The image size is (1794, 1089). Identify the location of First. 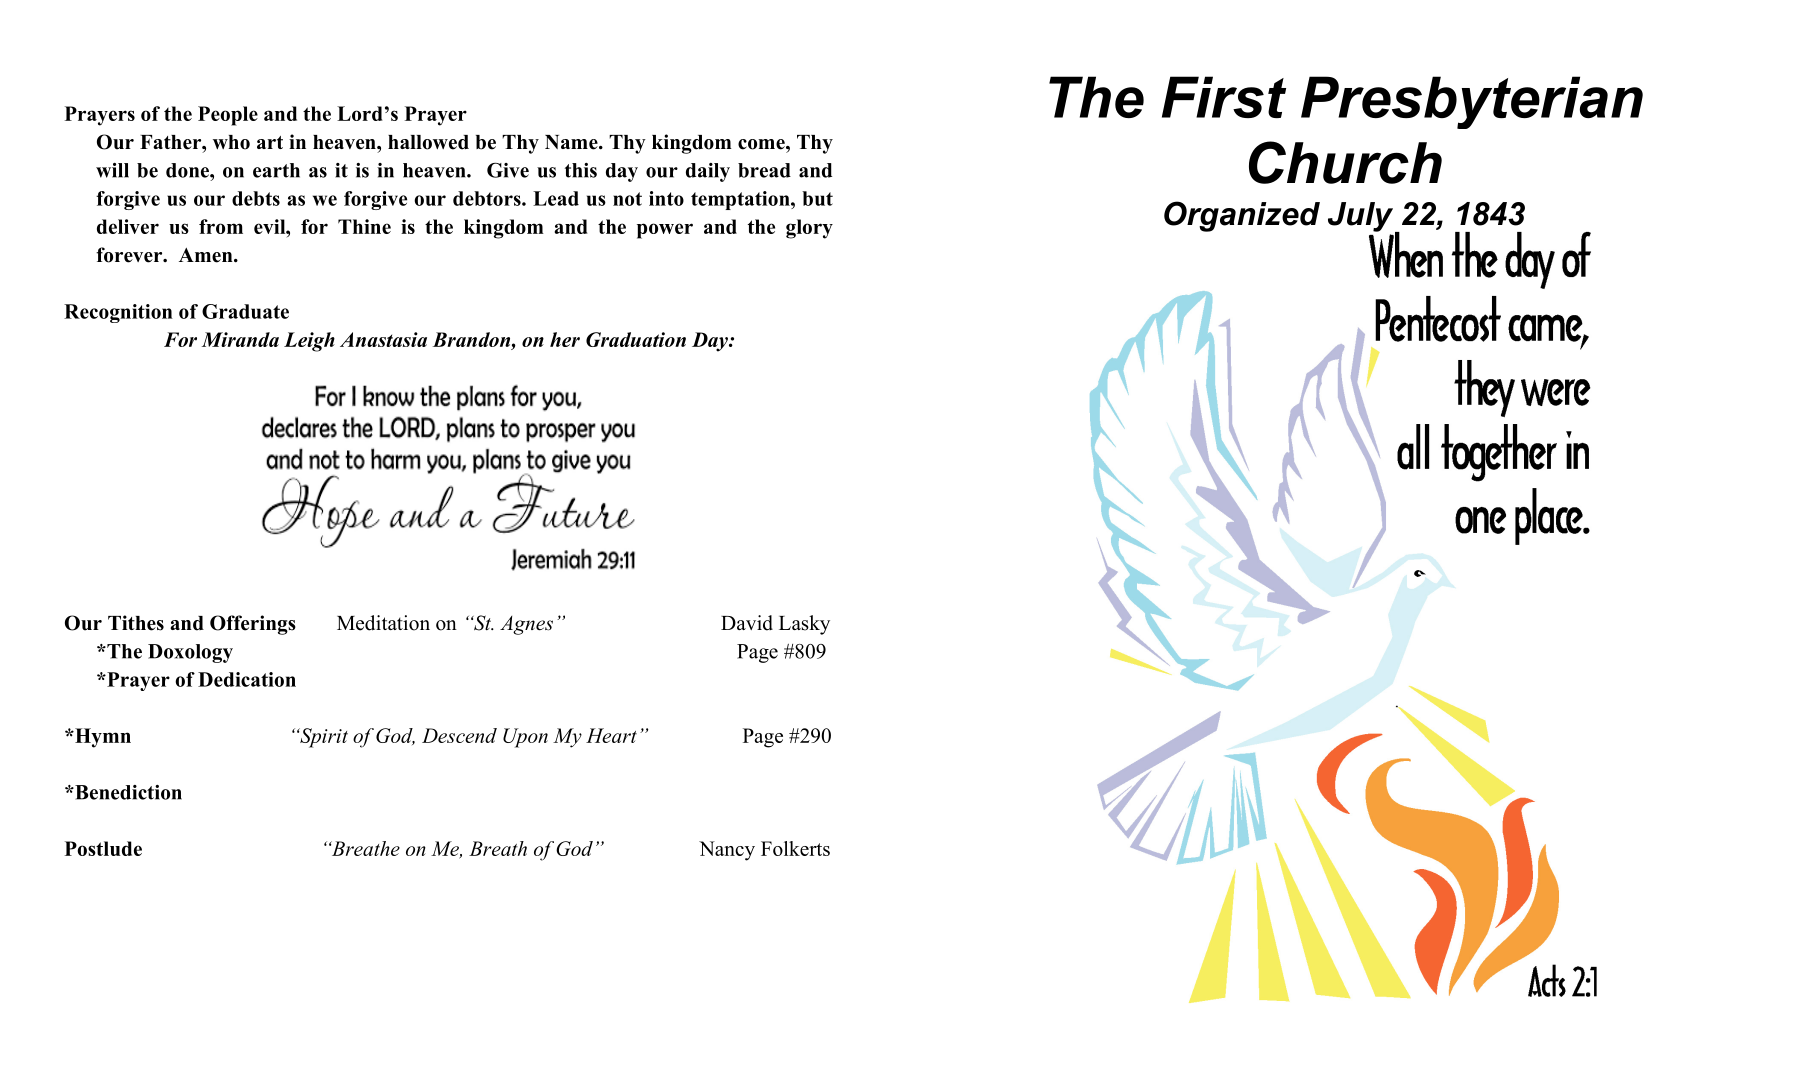
(1224, 97).
